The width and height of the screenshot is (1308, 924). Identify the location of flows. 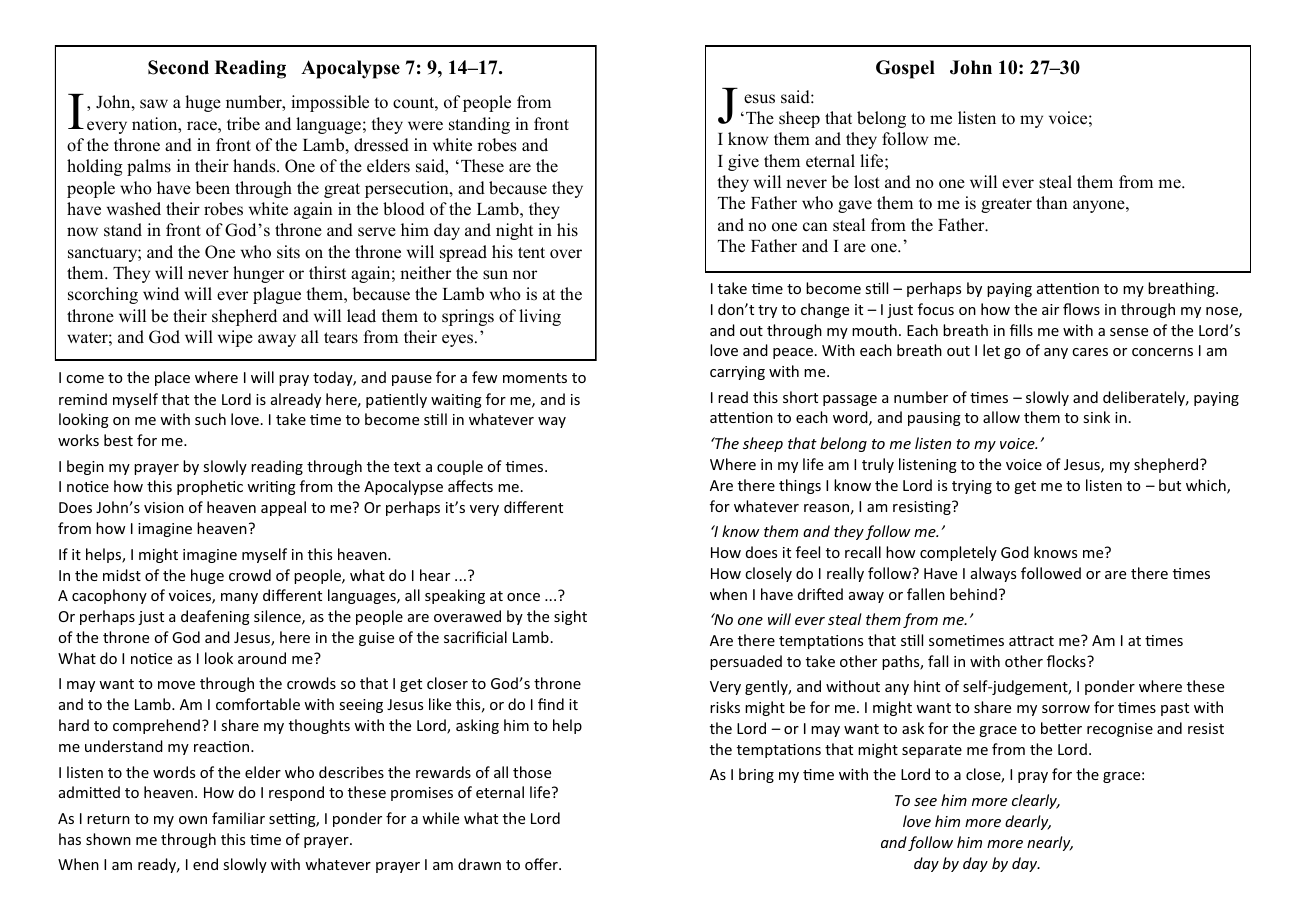
(1081, 309).
